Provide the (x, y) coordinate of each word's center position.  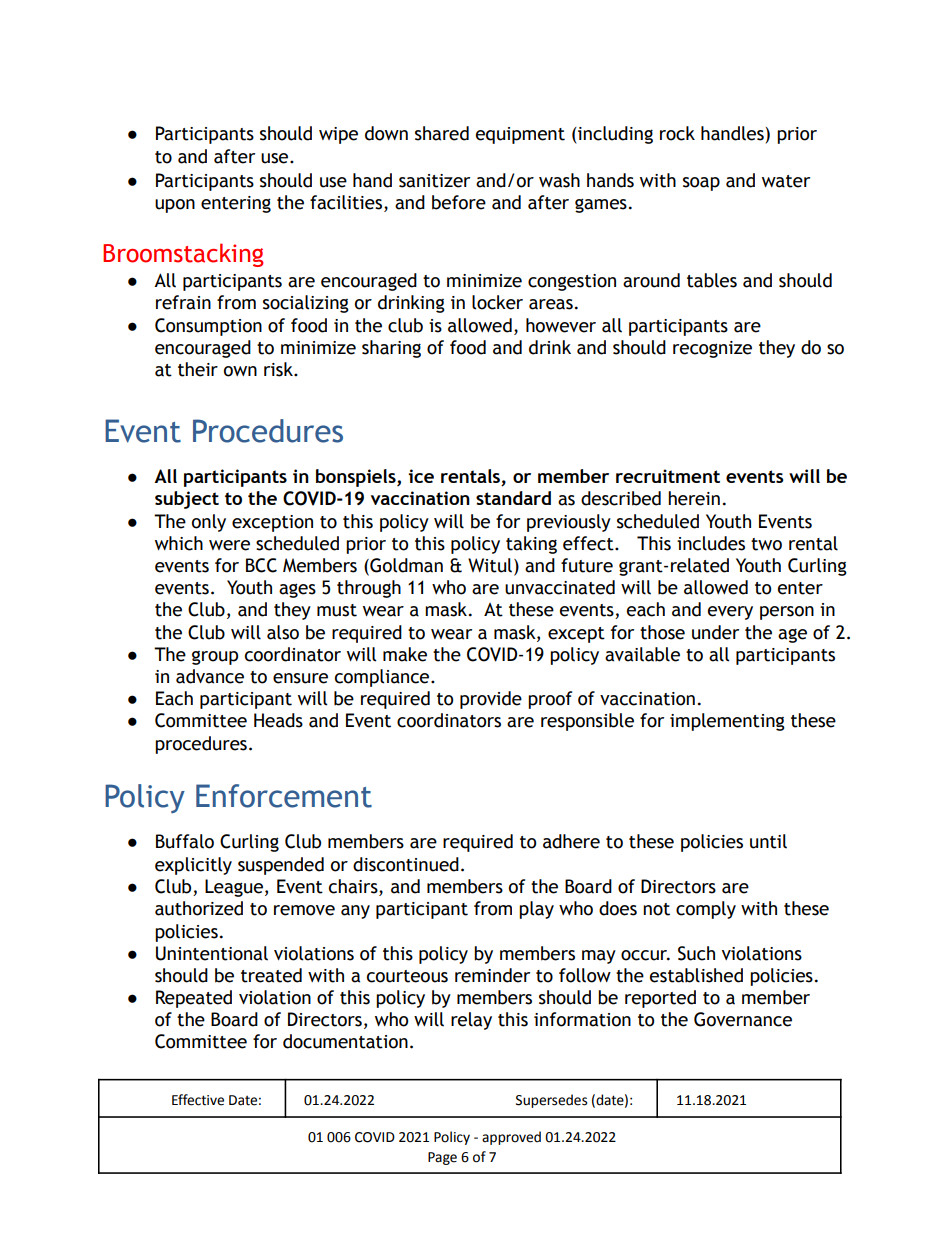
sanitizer (434, 181)
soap (701, 184)
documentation (345, 1041)
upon (175, 206)
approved (511, 1138)
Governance (743, 1019)
